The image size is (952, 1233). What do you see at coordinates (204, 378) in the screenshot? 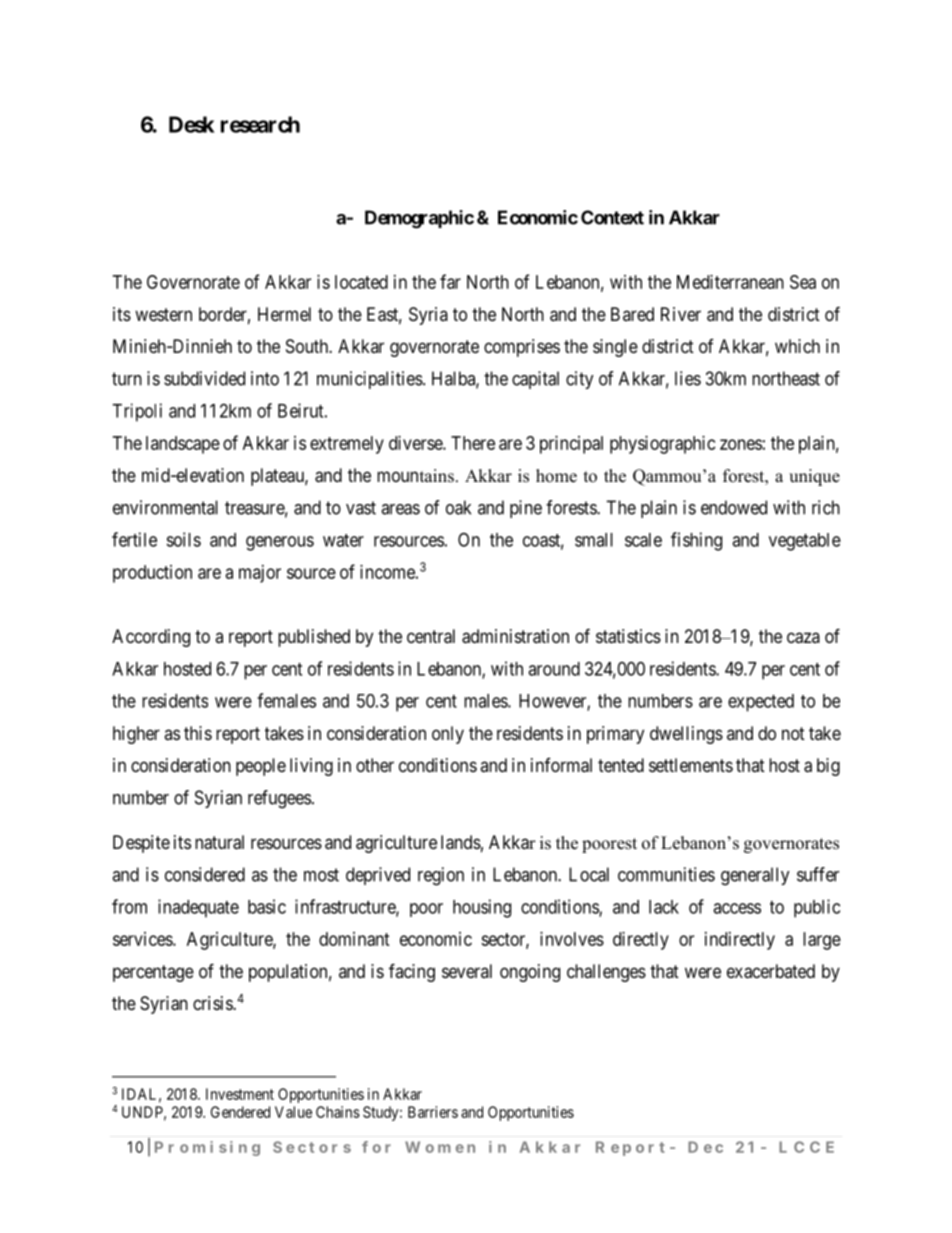
I see `subdivided` at bounding box center [204, 378].
